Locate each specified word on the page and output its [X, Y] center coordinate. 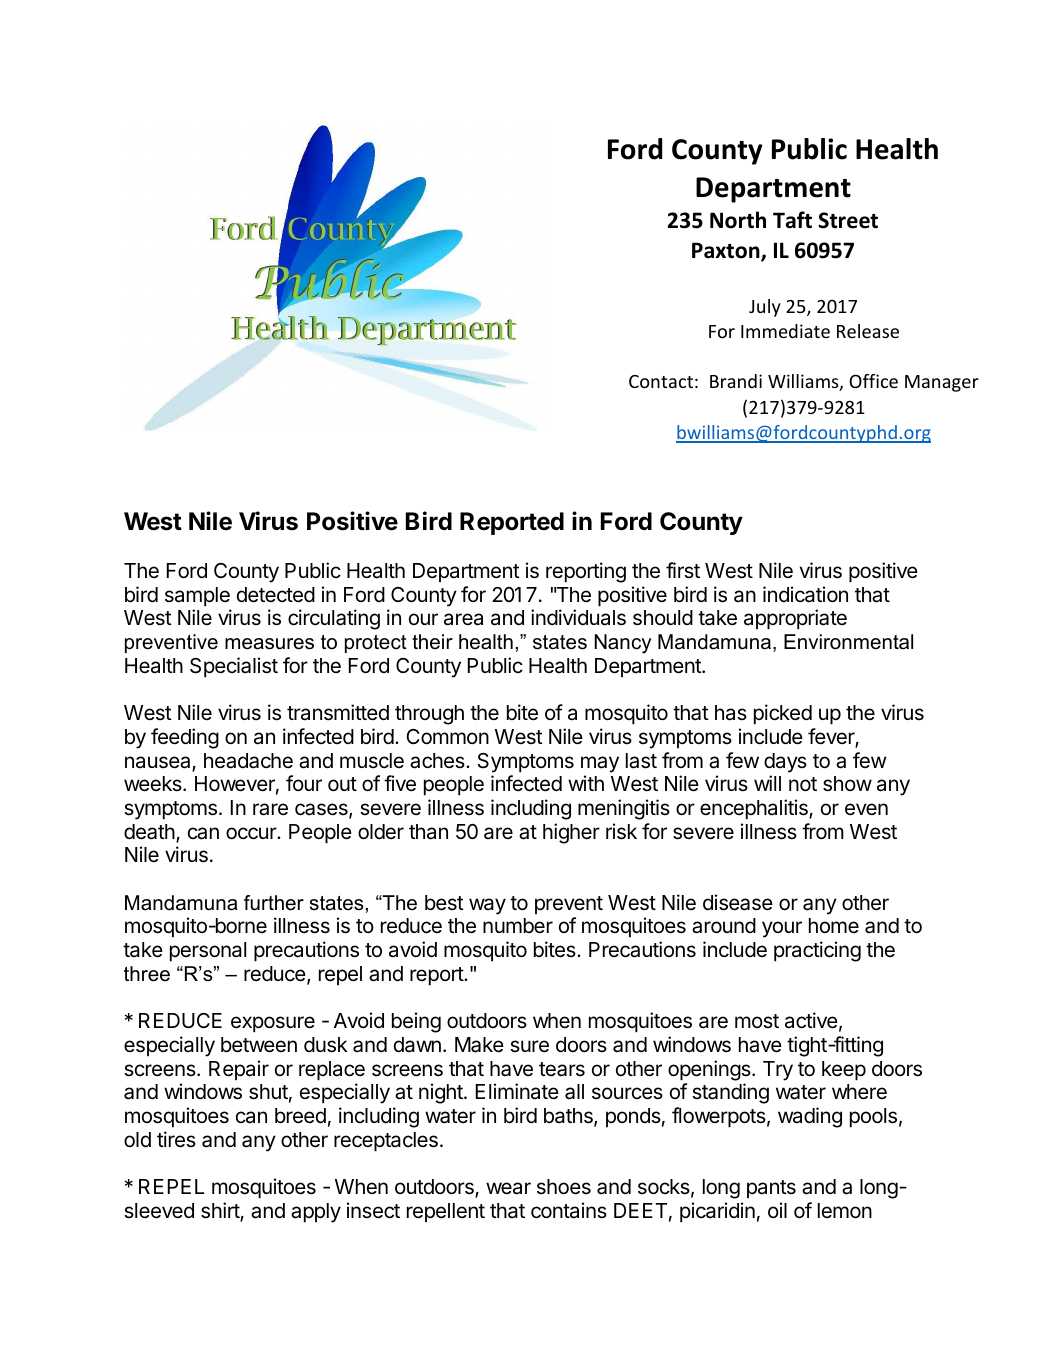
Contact [661, 381]
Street [848, 220]
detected [276, 595]
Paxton [727, 251]
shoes [564, 1187]
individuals [578, 617]
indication [805, 594]
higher [571, 833]
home [834, 925]
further [274, 903]
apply [316, 1213]
